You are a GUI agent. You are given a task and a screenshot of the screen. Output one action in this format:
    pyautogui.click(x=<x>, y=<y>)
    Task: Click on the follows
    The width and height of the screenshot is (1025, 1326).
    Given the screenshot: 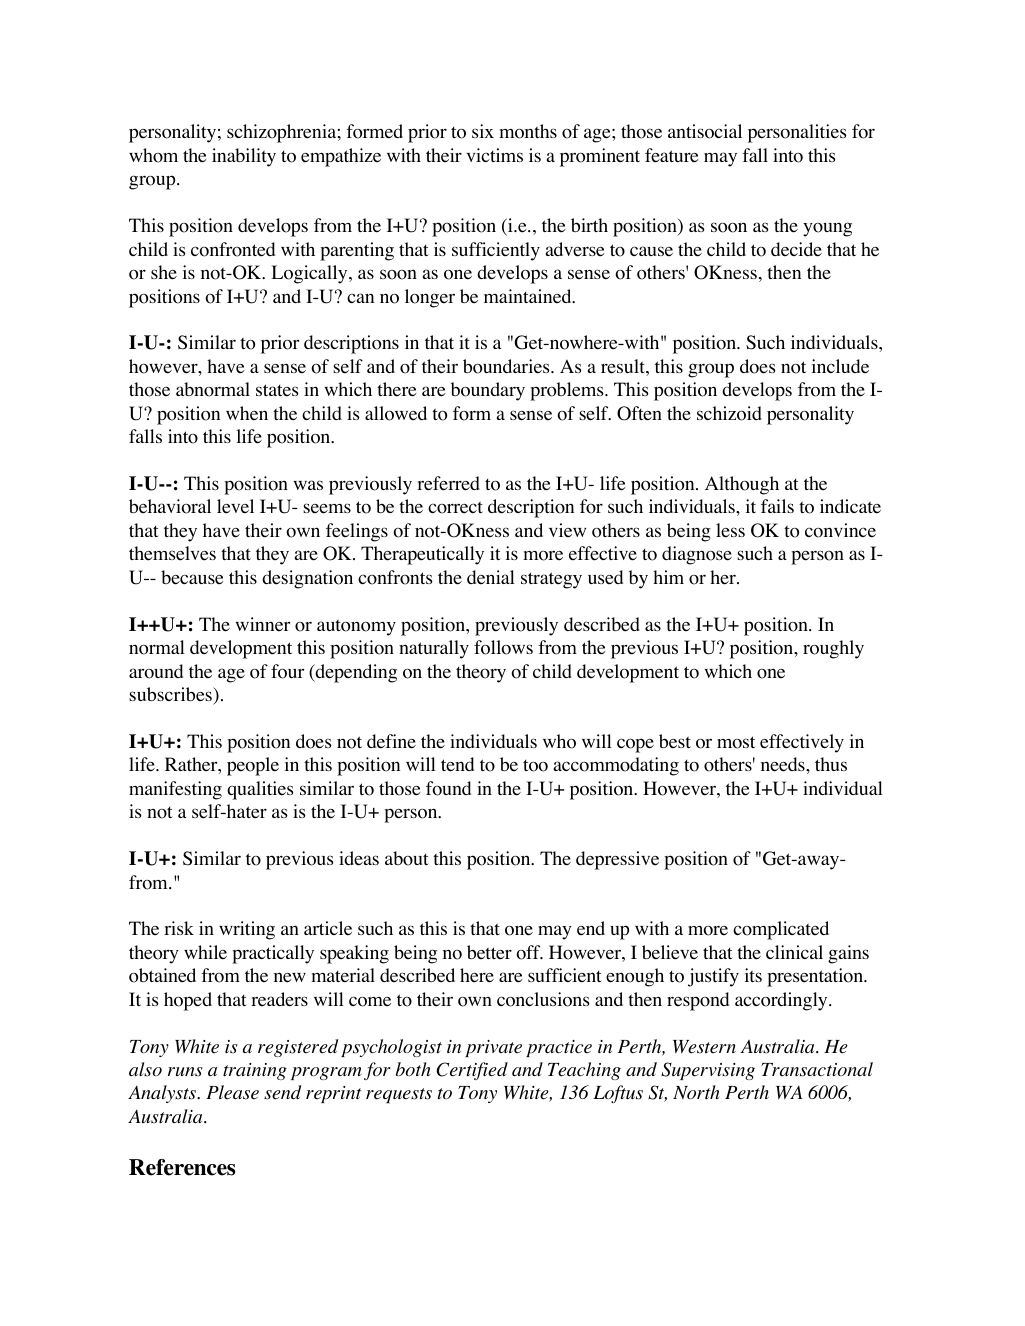 What is the action you would take?
    pyautogui.click(x=503, y=647)
